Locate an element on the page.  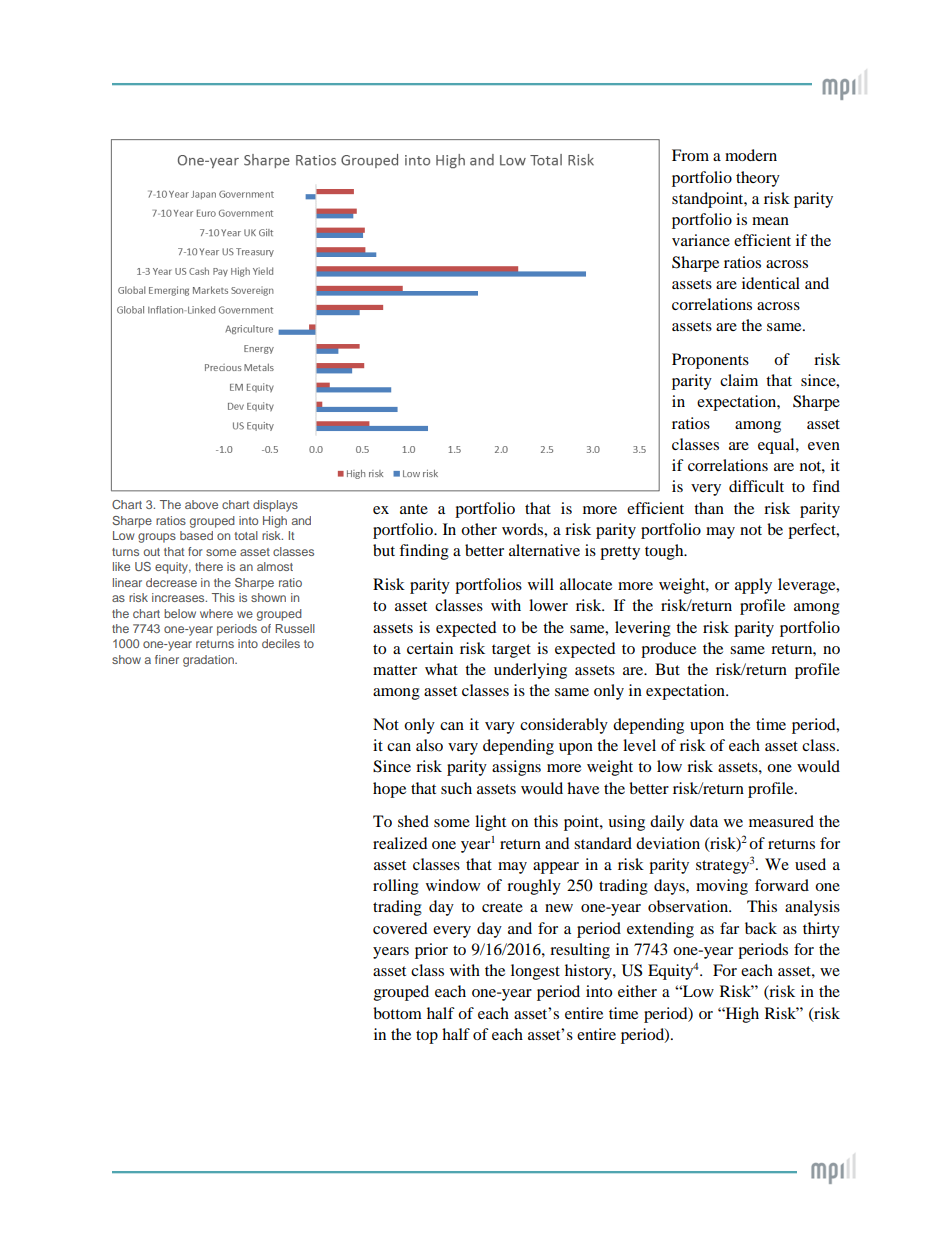
From is located at coordinates (690, 155).
